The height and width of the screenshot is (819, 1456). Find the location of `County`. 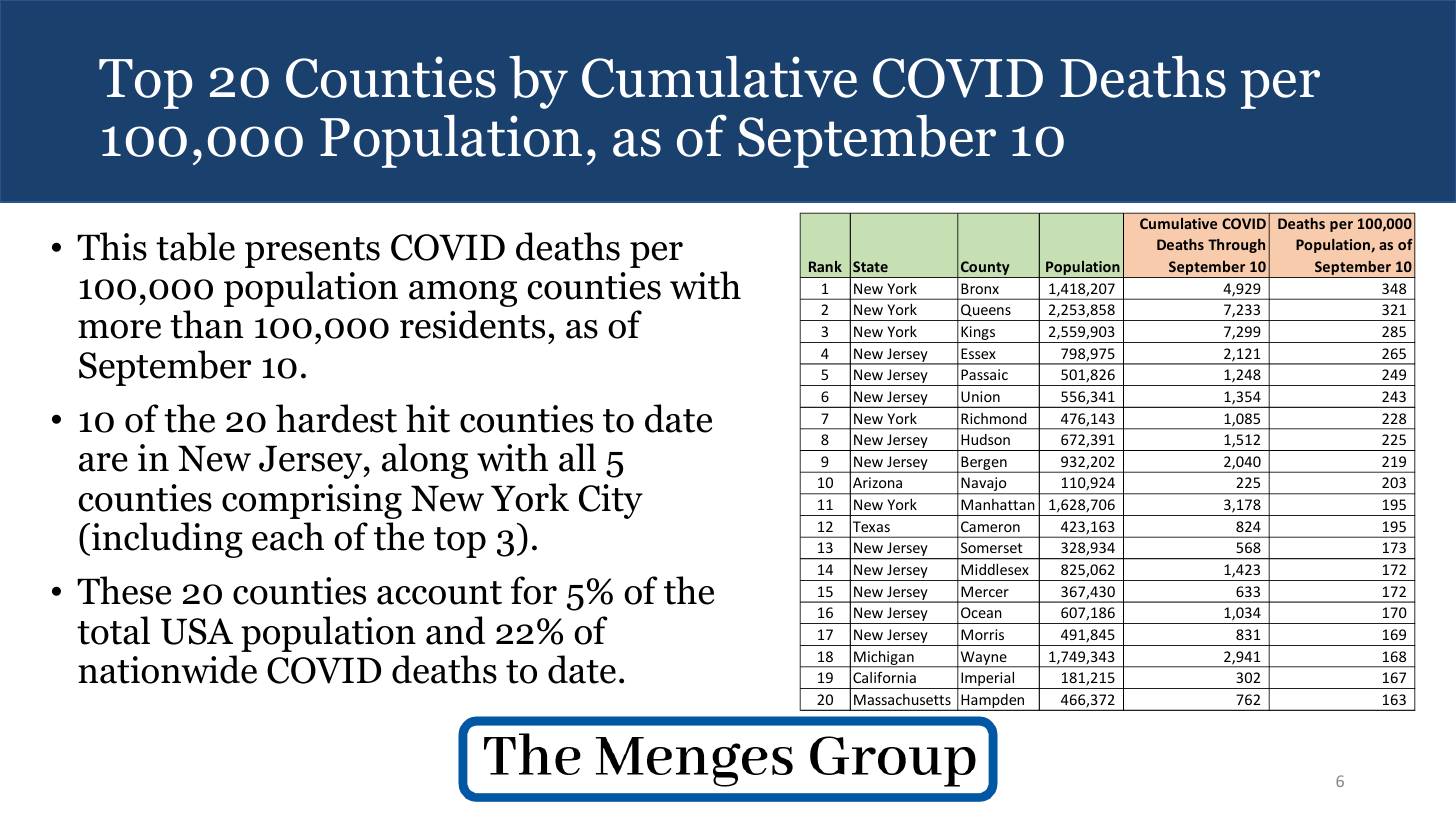

County is located at coordinates (985, 269).
